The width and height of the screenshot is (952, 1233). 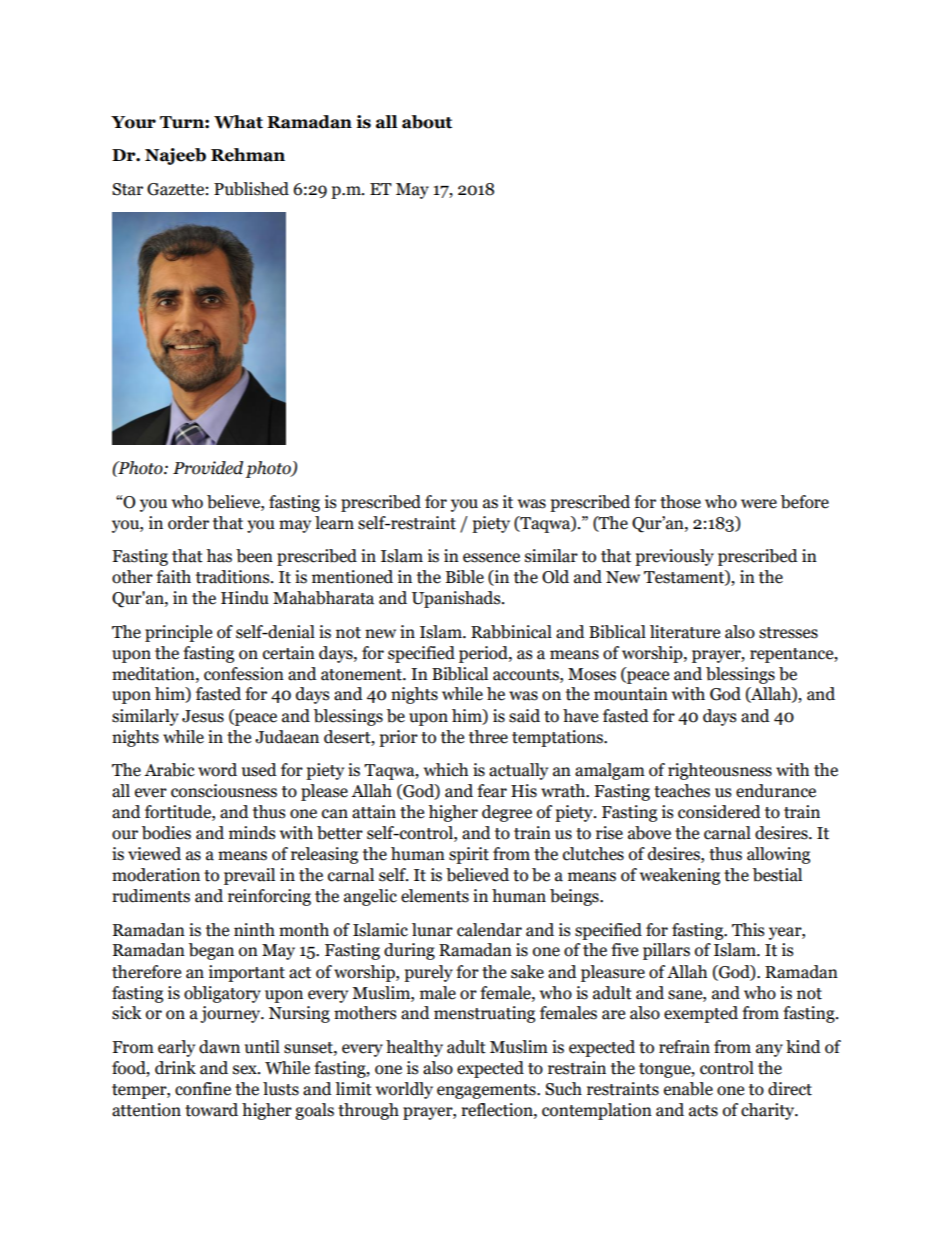 I want to click on righteousness, so click(x=720, y=771).
